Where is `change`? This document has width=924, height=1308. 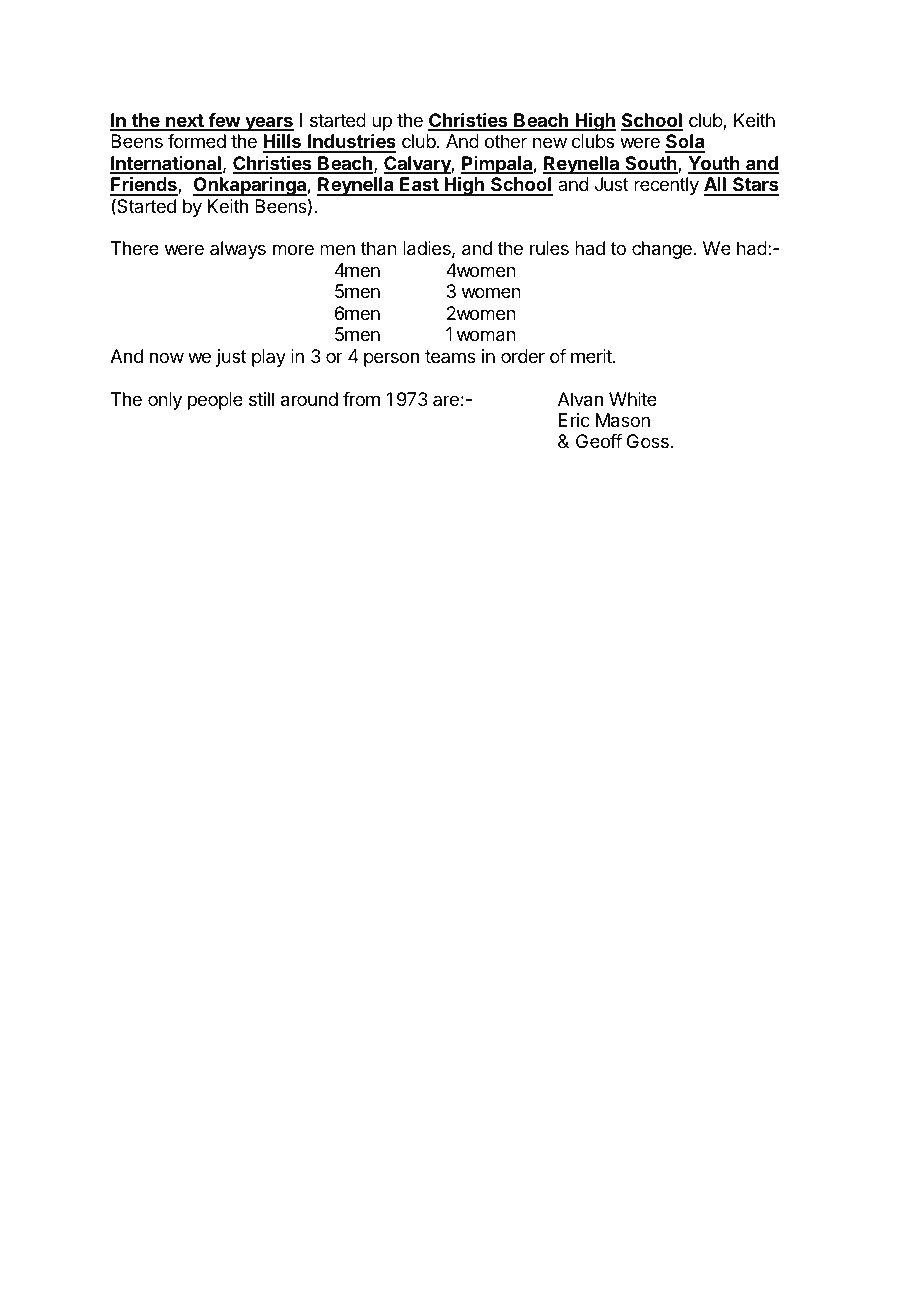 change is located at coordinates (662, 250).
